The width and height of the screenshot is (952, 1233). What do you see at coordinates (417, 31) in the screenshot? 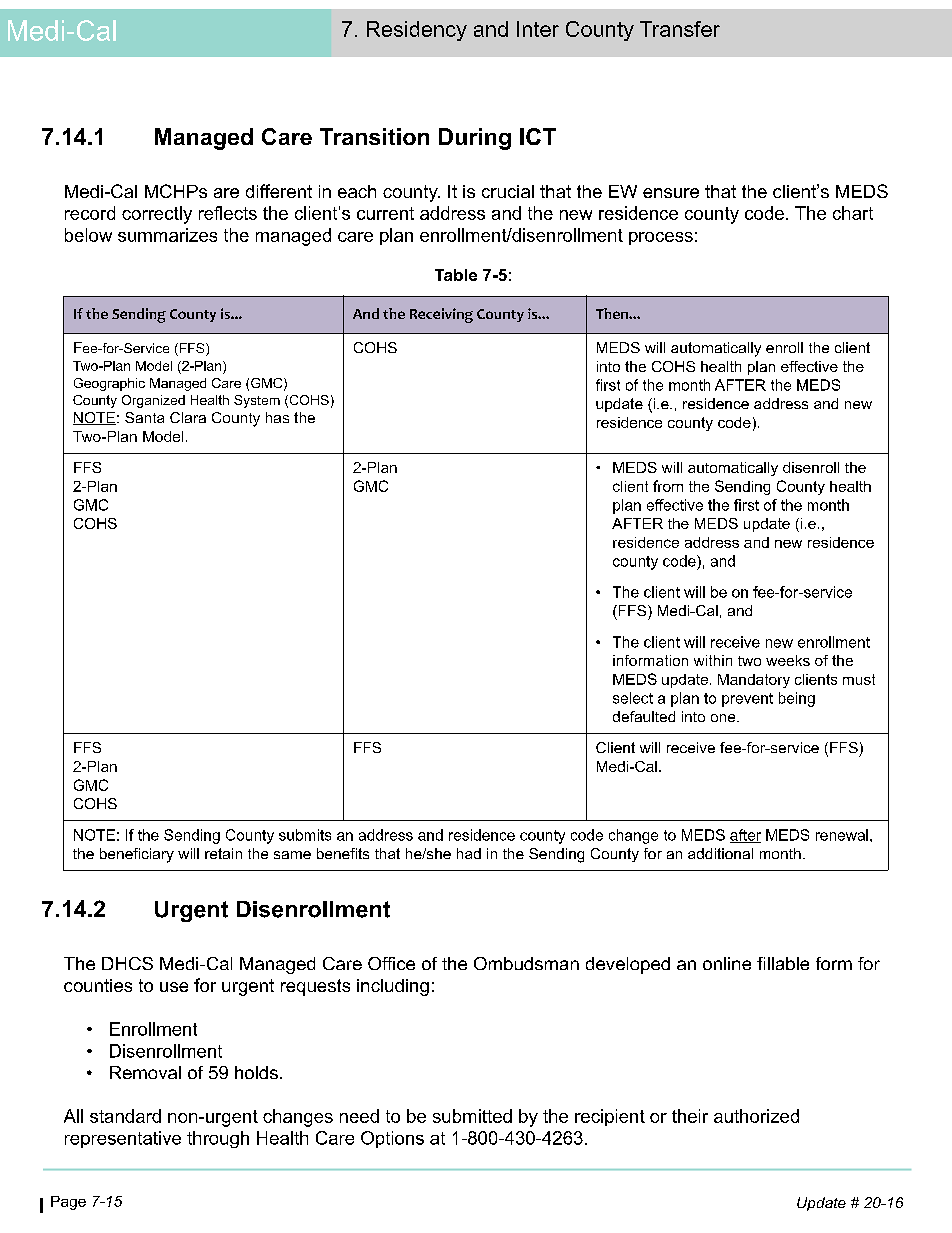
I see `Residency` at bounding box center [417, 31].
